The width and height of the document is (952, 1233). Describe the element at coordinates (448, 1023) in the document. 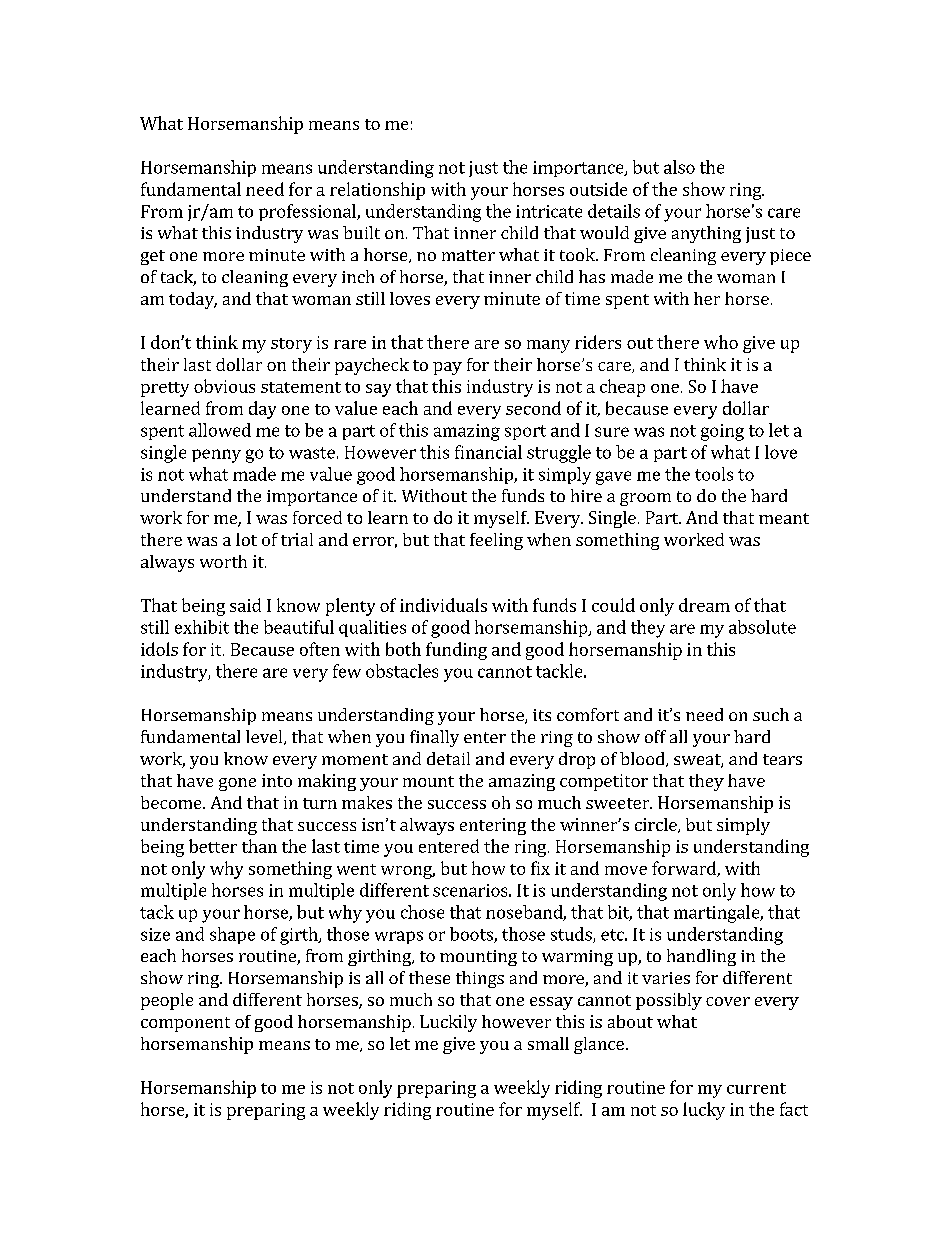

I see `Luckily` at that location.
